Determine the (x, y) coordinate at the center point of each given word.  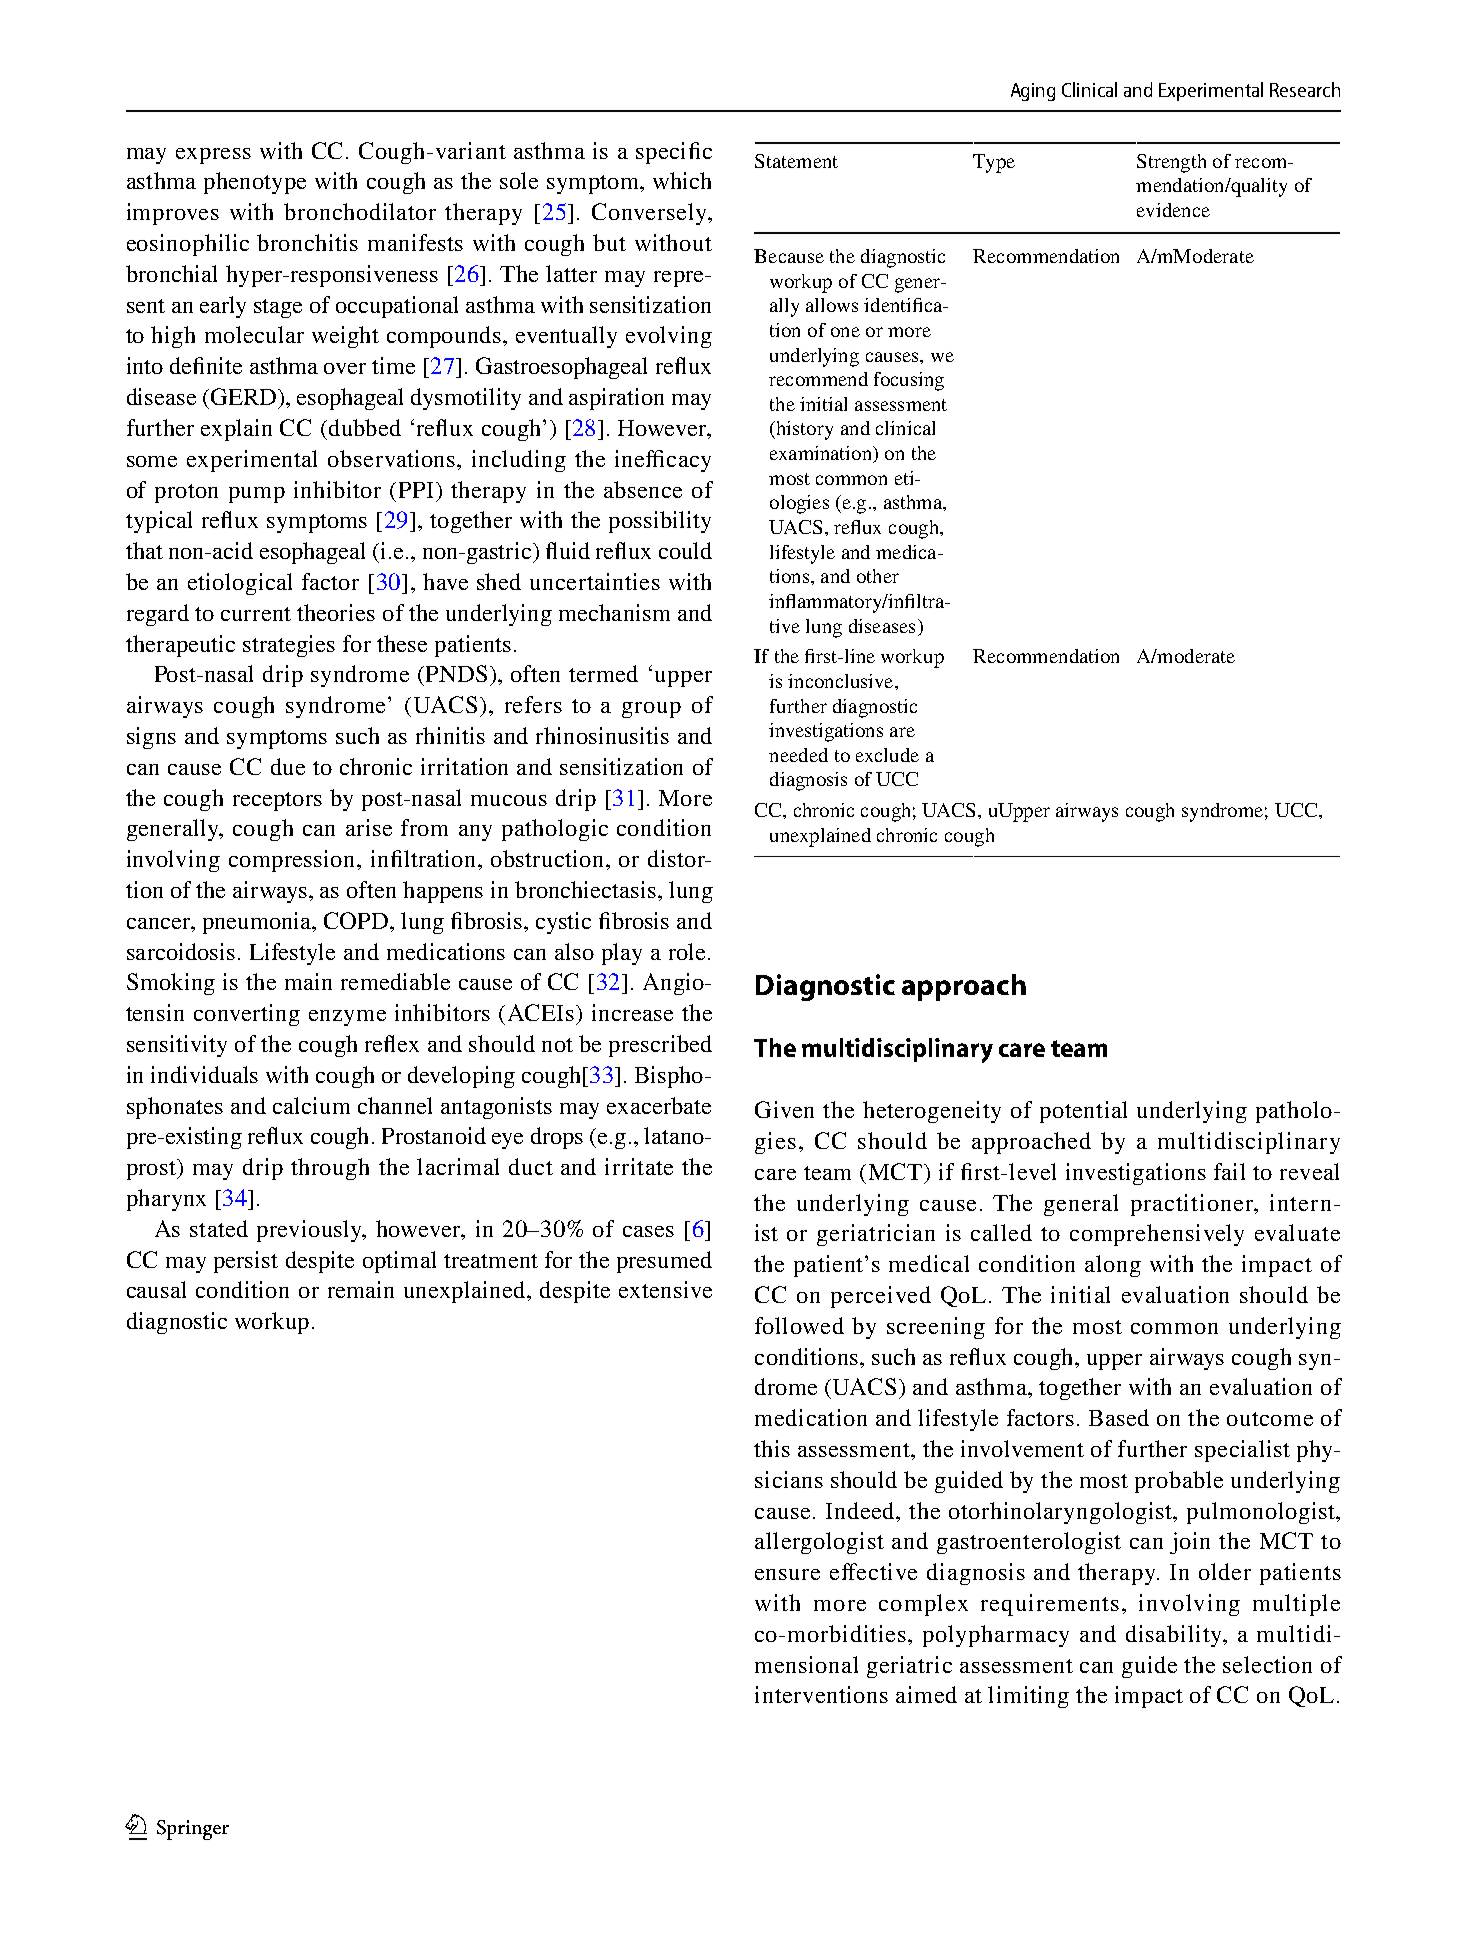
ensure (787, 1574)
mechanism (614, 612)
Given (784, 1109)
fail (1229, 1171)
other (878, 576)
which (682, 180)
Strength (1171, 163)
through (330, 1169)
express (213, 156)
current (256, 614)
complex (923, 1605)
